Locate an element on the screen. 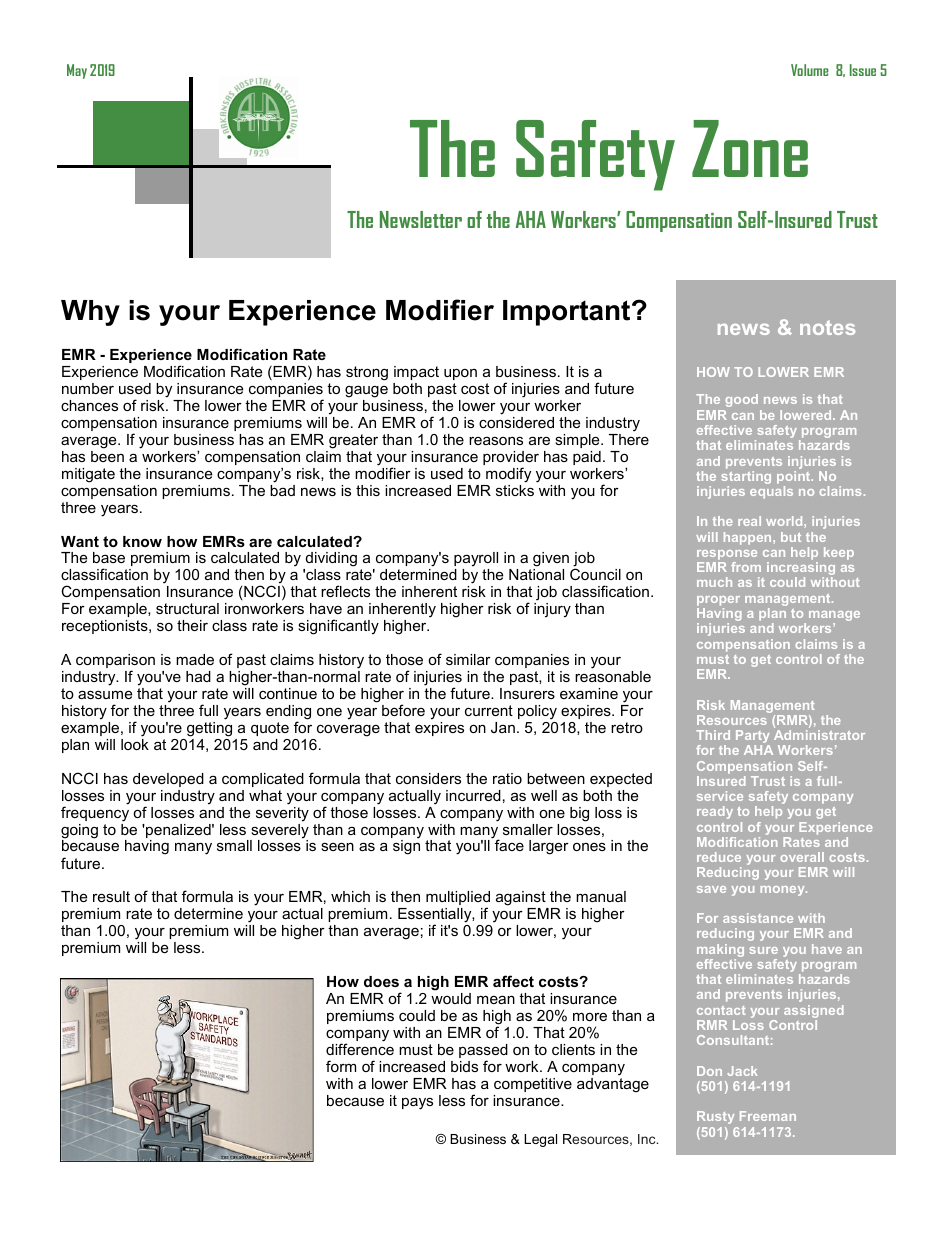 The width and height of the screenshot is (952, 1233). May is located at coordinates (77, 71).
